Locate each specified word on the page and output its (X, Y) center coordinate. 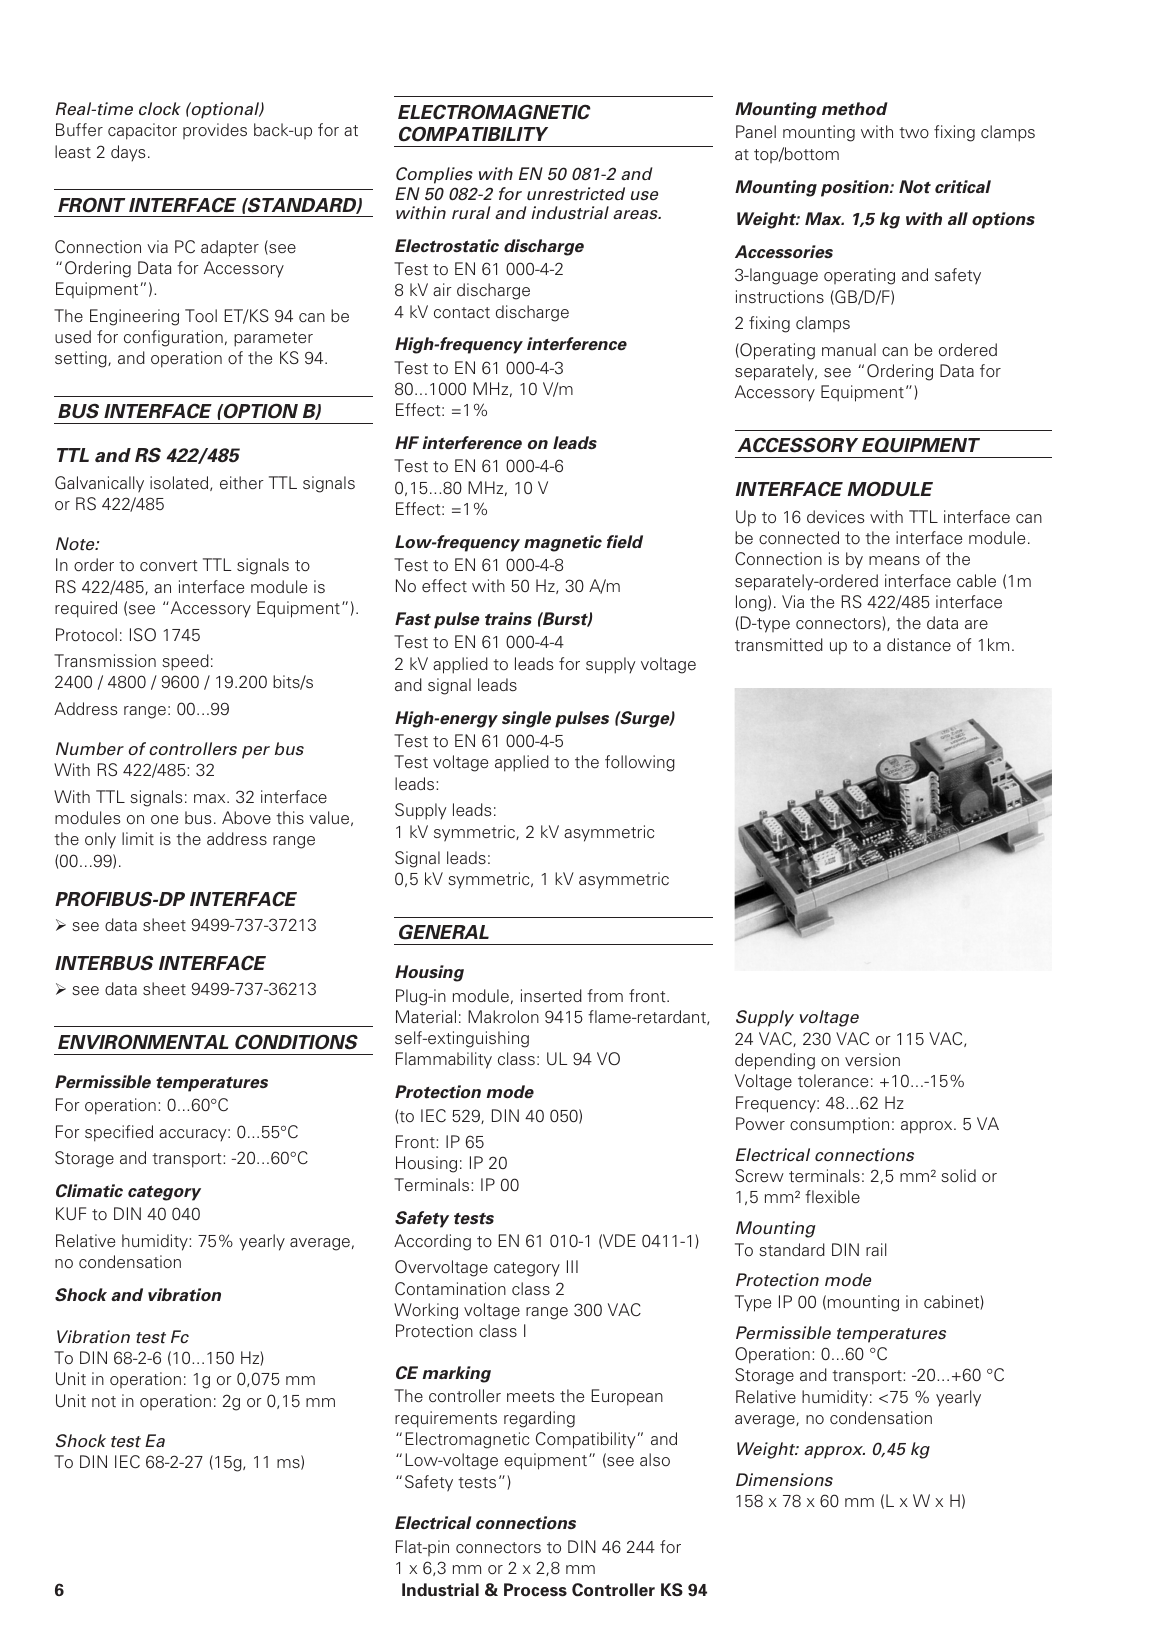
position (856, 188)
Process (535, 1590)
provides (215, 131)
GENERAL (444, 932)
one (164, 819)
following (640, 763)
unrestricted (576, 194)
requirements (446, 1419)
